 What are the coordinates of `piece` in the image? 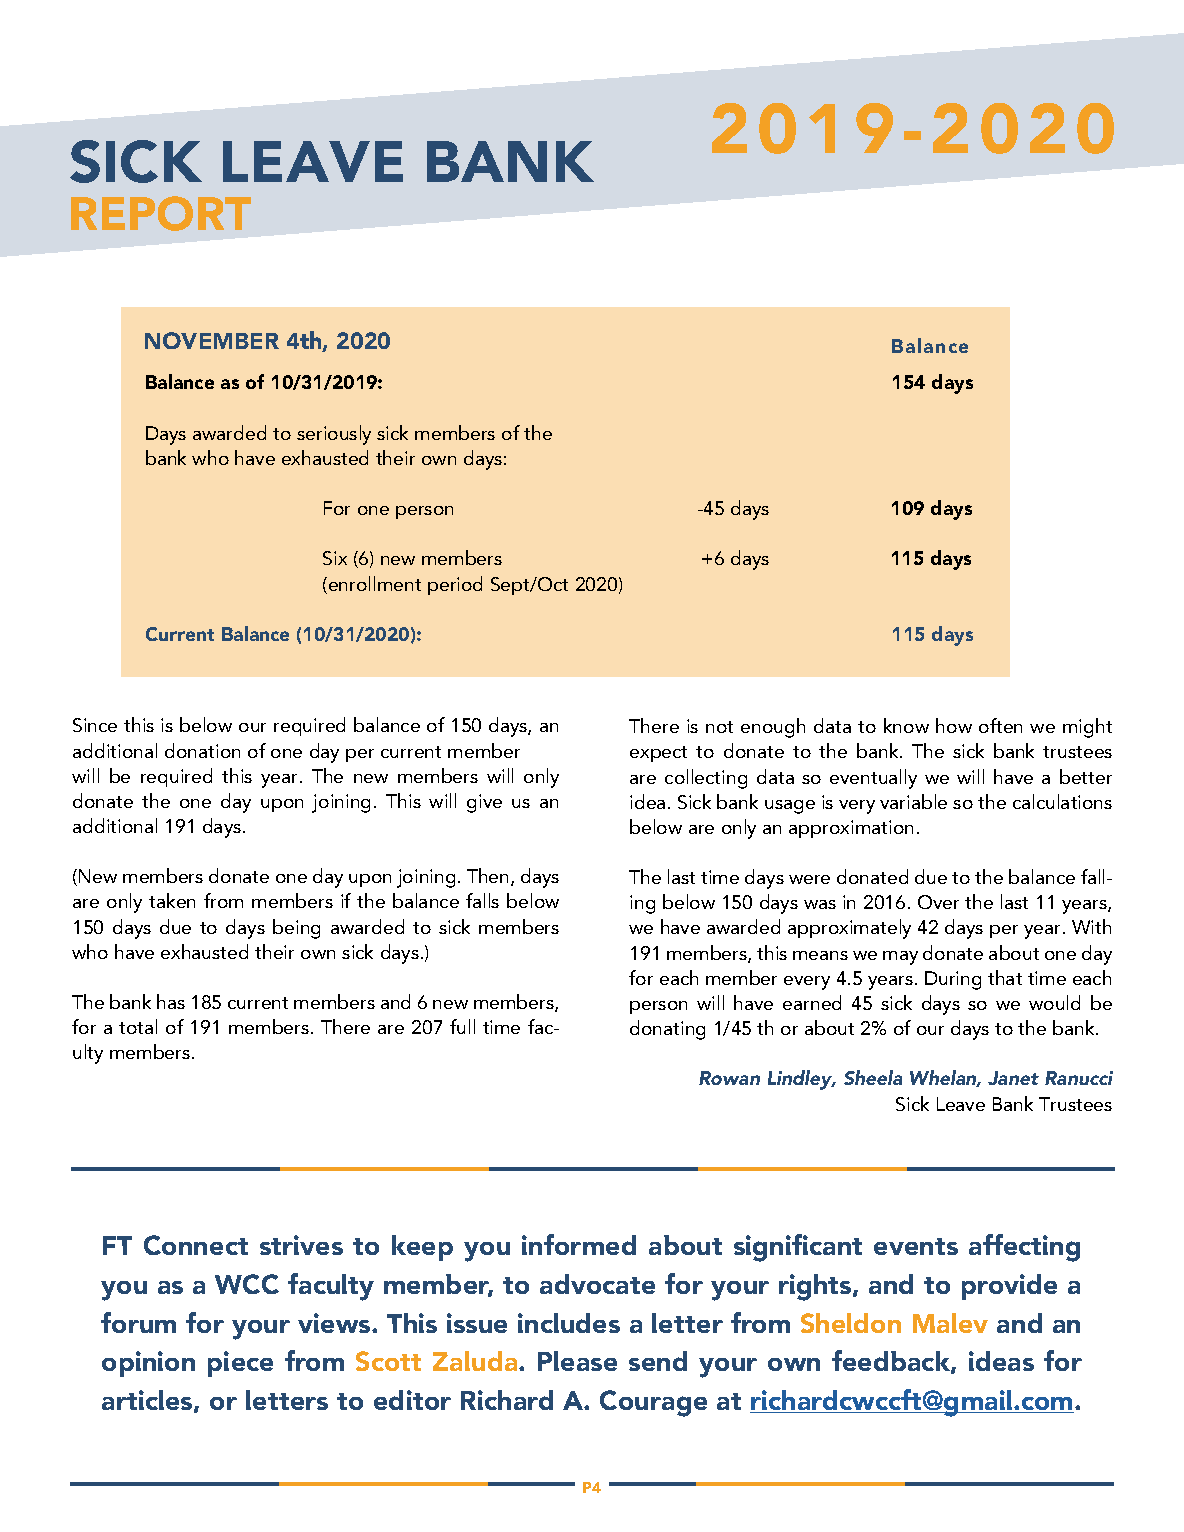 It's located at (240, 1364).
